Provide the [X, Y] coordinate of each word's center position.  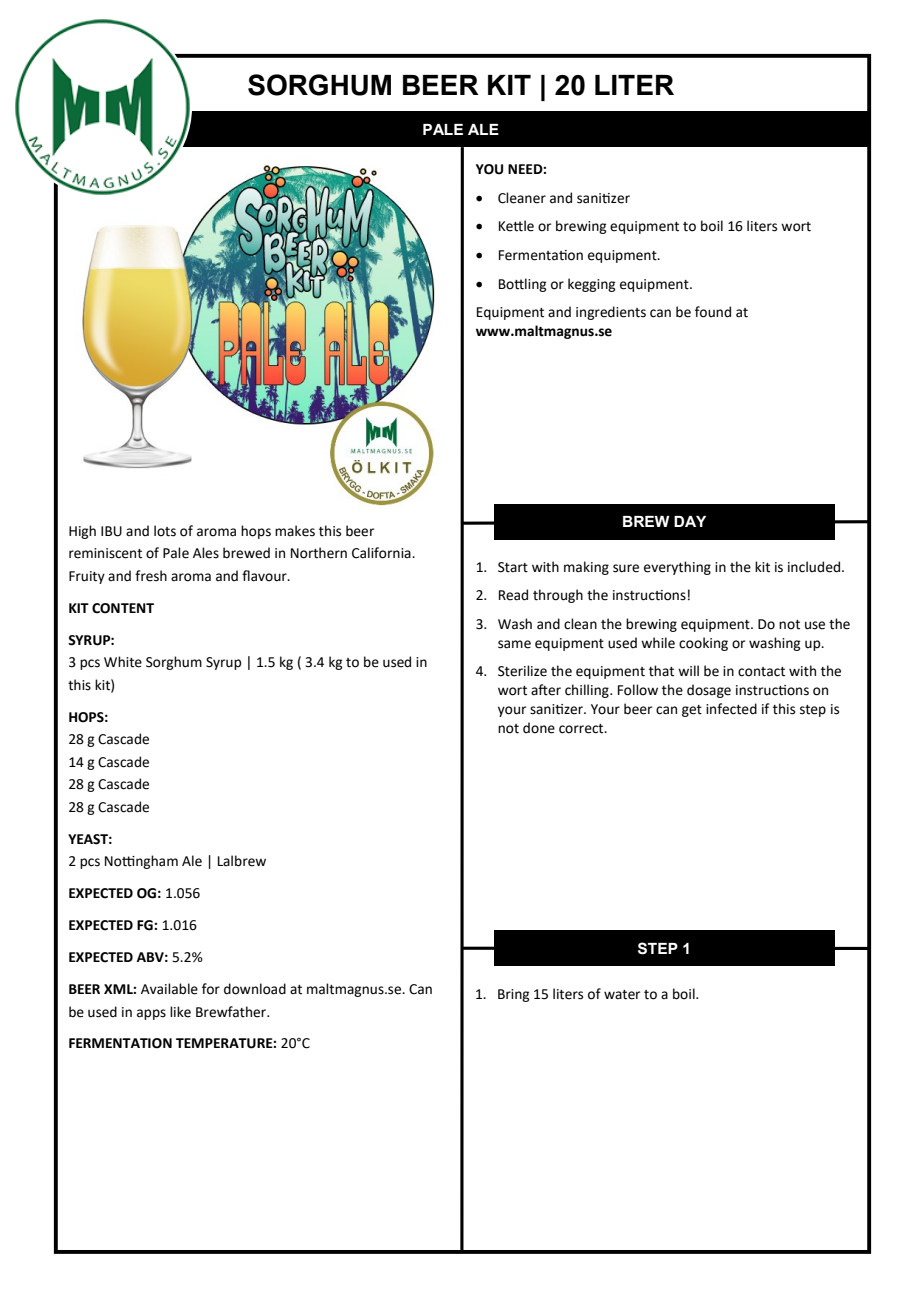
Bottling [522, 285]
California [382, 553]
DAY [690, 521]
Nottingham [141, 862]
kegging [591, 285]
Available [169, 989]
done [539, 728]
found [713, 312]
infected [731, 709]
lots [165, 531]
